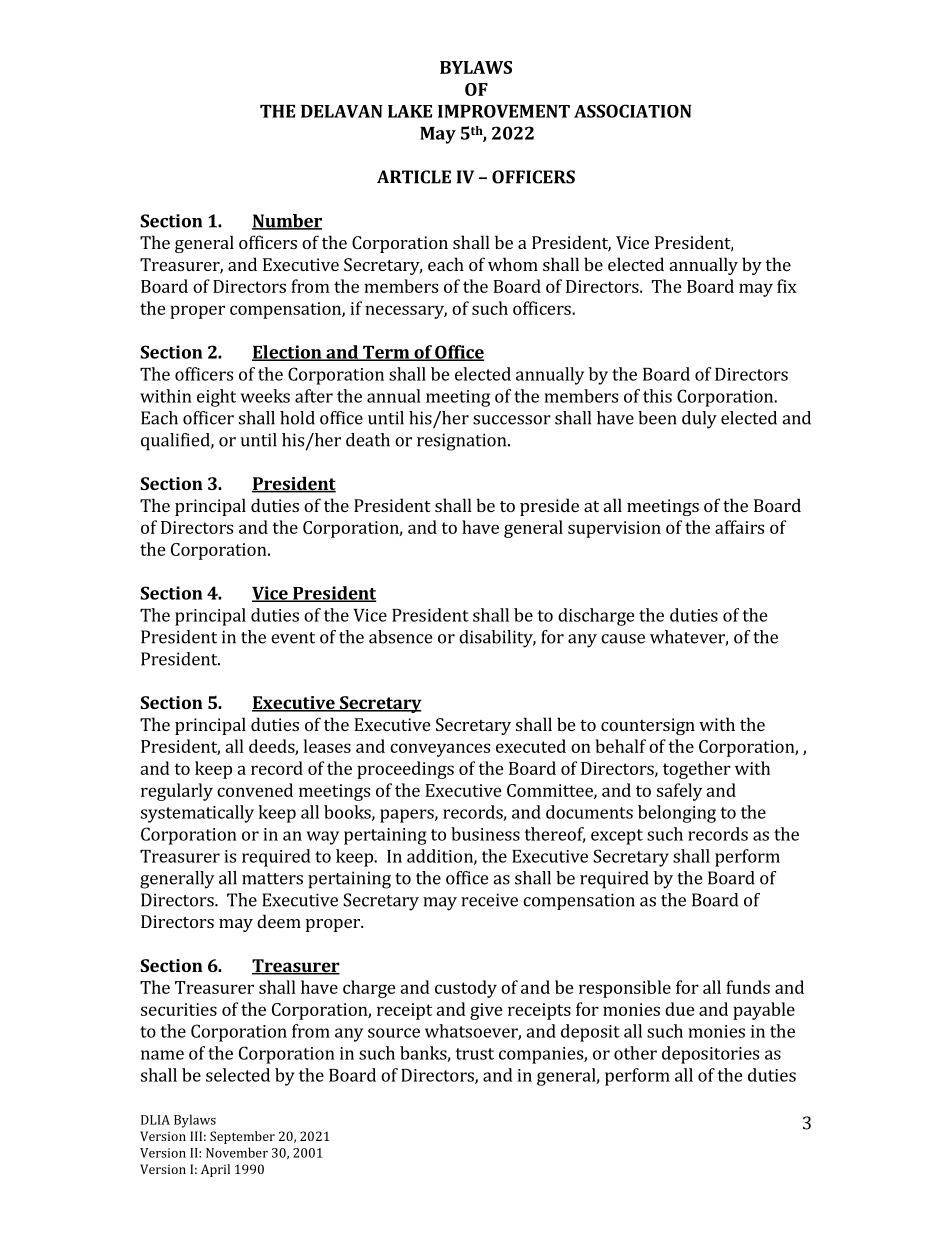 This document has width=952, height=1233. What do you see at coordinates (297, 418) in the document?
I see `hold` at bounding box center [297, 418].
